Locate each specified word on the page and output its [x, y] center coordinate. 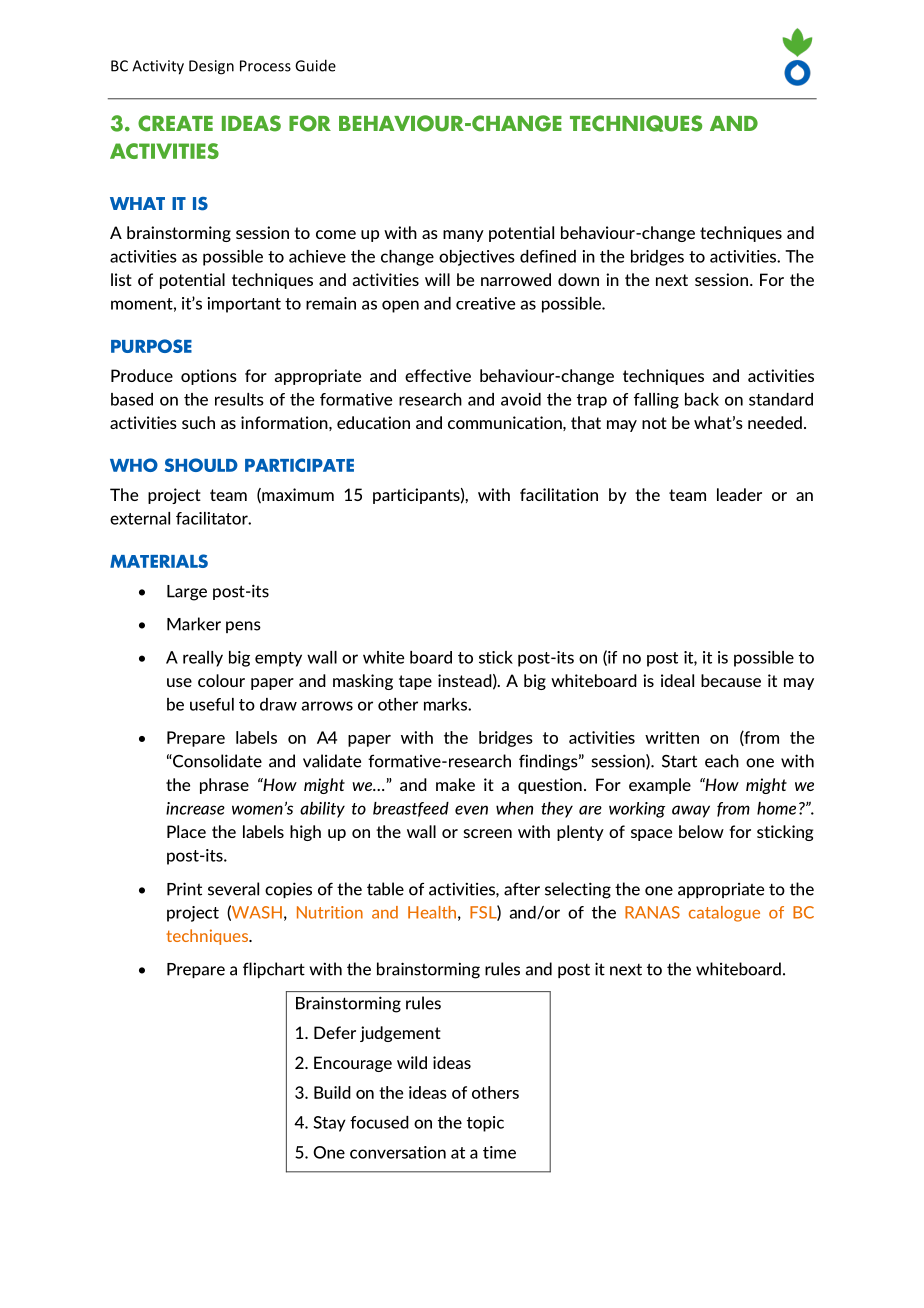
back [702, 399]
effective [438, 375]
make [455, 784]
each [722, 761]
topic [485, 1124]
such [198, 422]
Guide [315, 65]
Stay [330, 1124]
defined [548, 256]
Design [211, 67]
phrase [224, 786]
